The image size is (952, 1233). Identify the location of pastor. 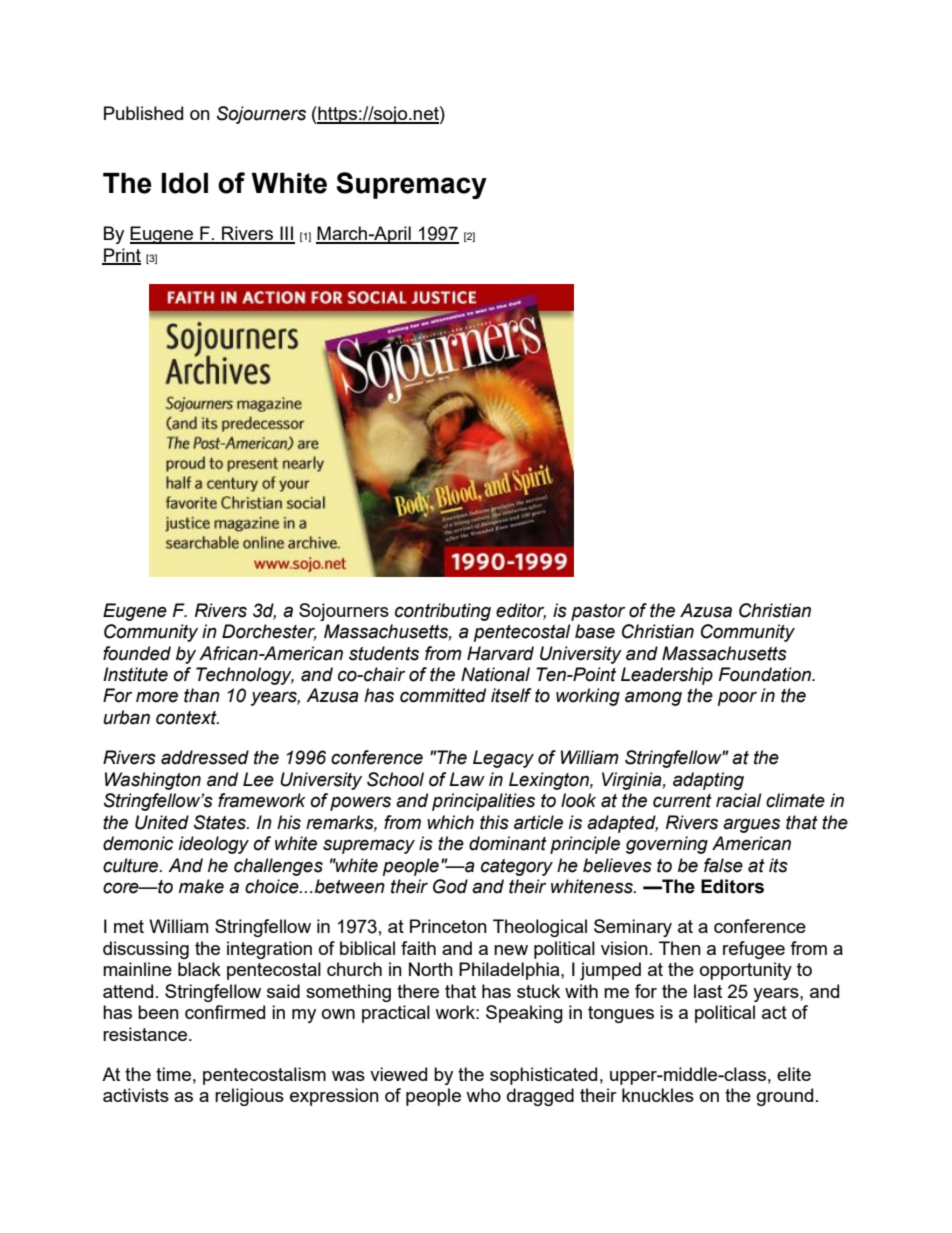
(598, 612).
